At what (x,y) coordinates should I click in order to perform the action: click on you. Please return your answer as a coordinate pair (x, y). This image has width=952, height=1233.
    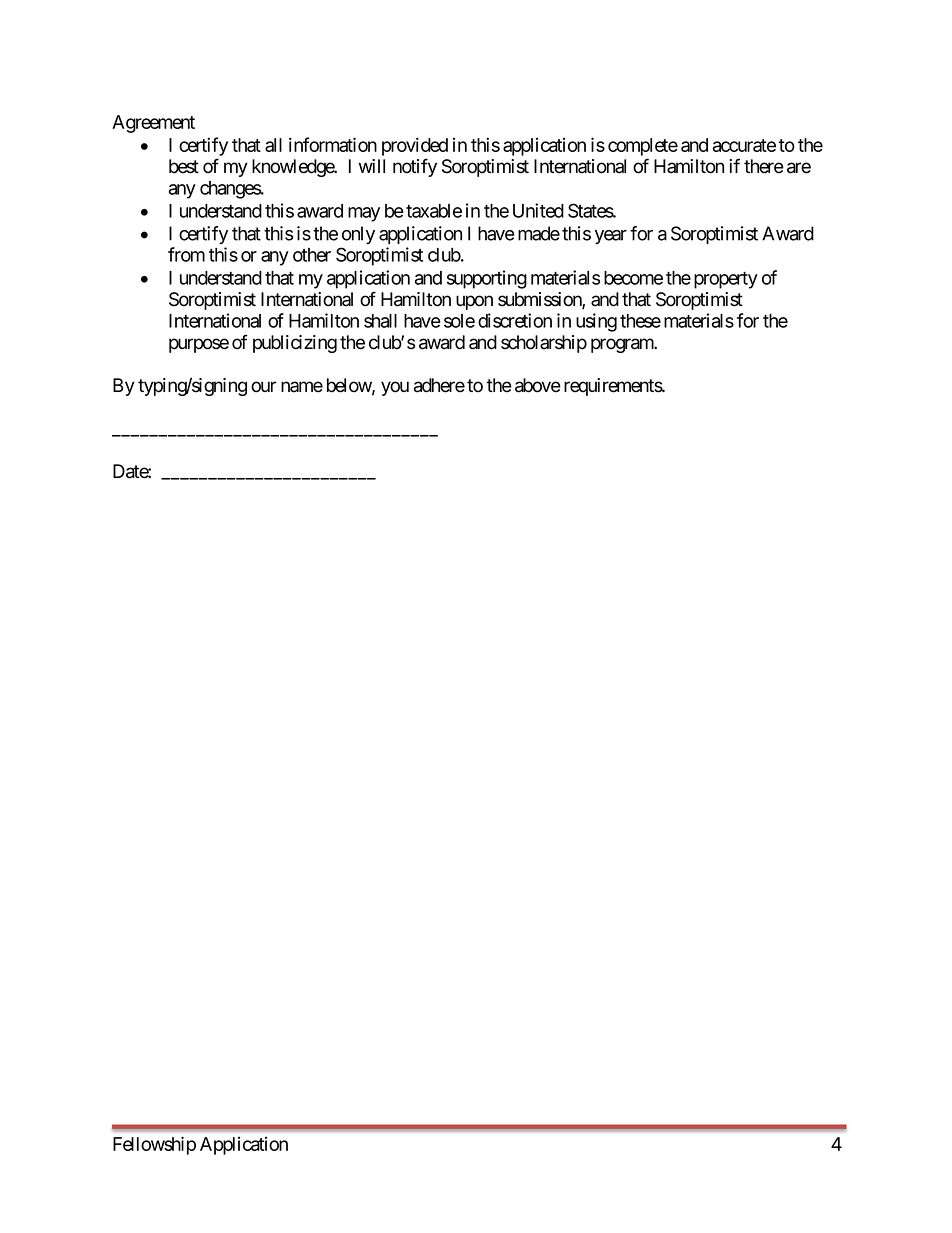
    Looking at the image, I should click on (395, 388).
